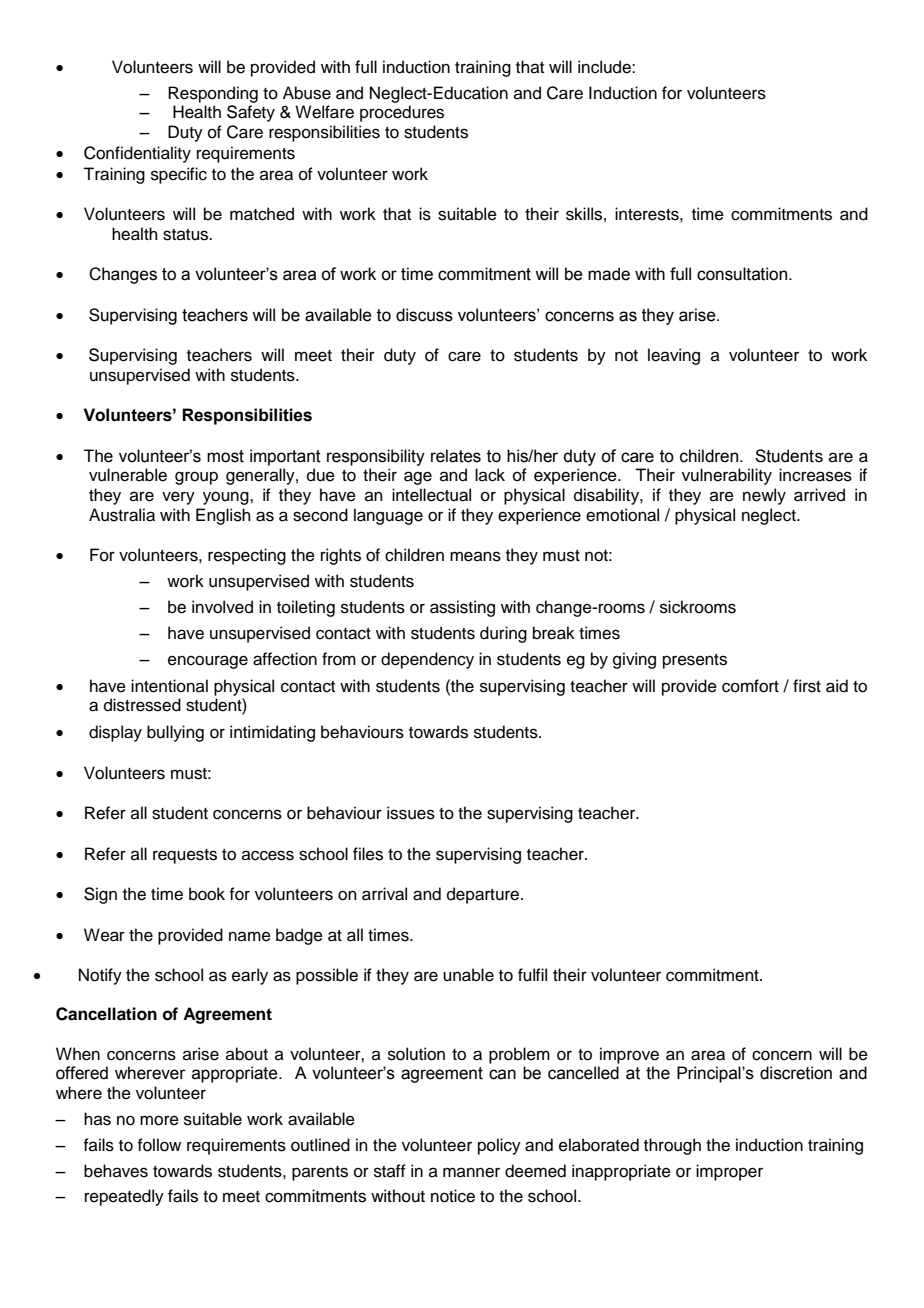  Describe the element at coordinates (207, 894) in the screenshot. I see `book` at that location.
